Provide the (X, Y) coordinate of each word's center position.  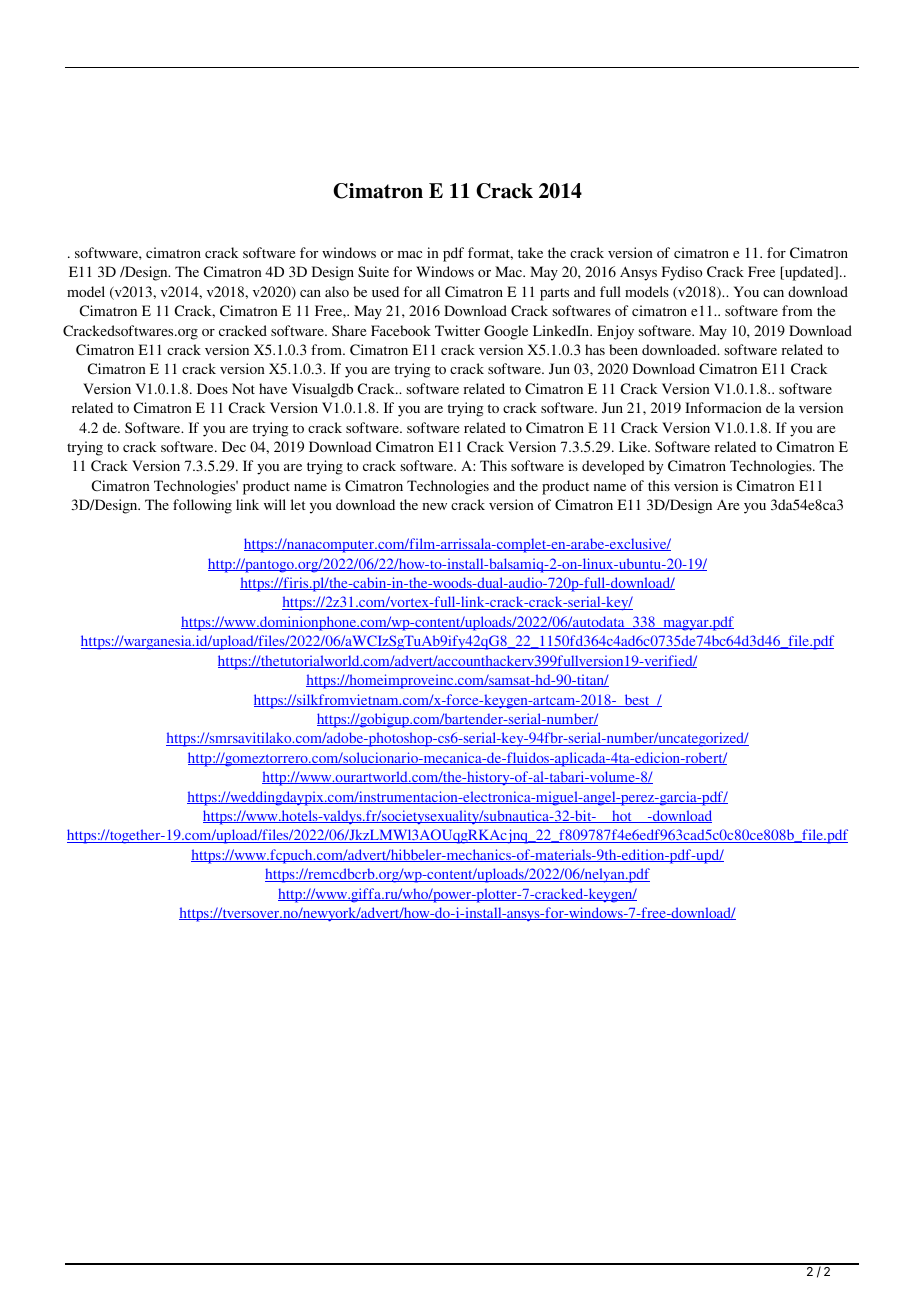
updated (809, 273)
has (595, 349)
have (273, 388)
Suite (373, 271)
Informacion (723, 407)
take (530, 252)
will (275, 504)
